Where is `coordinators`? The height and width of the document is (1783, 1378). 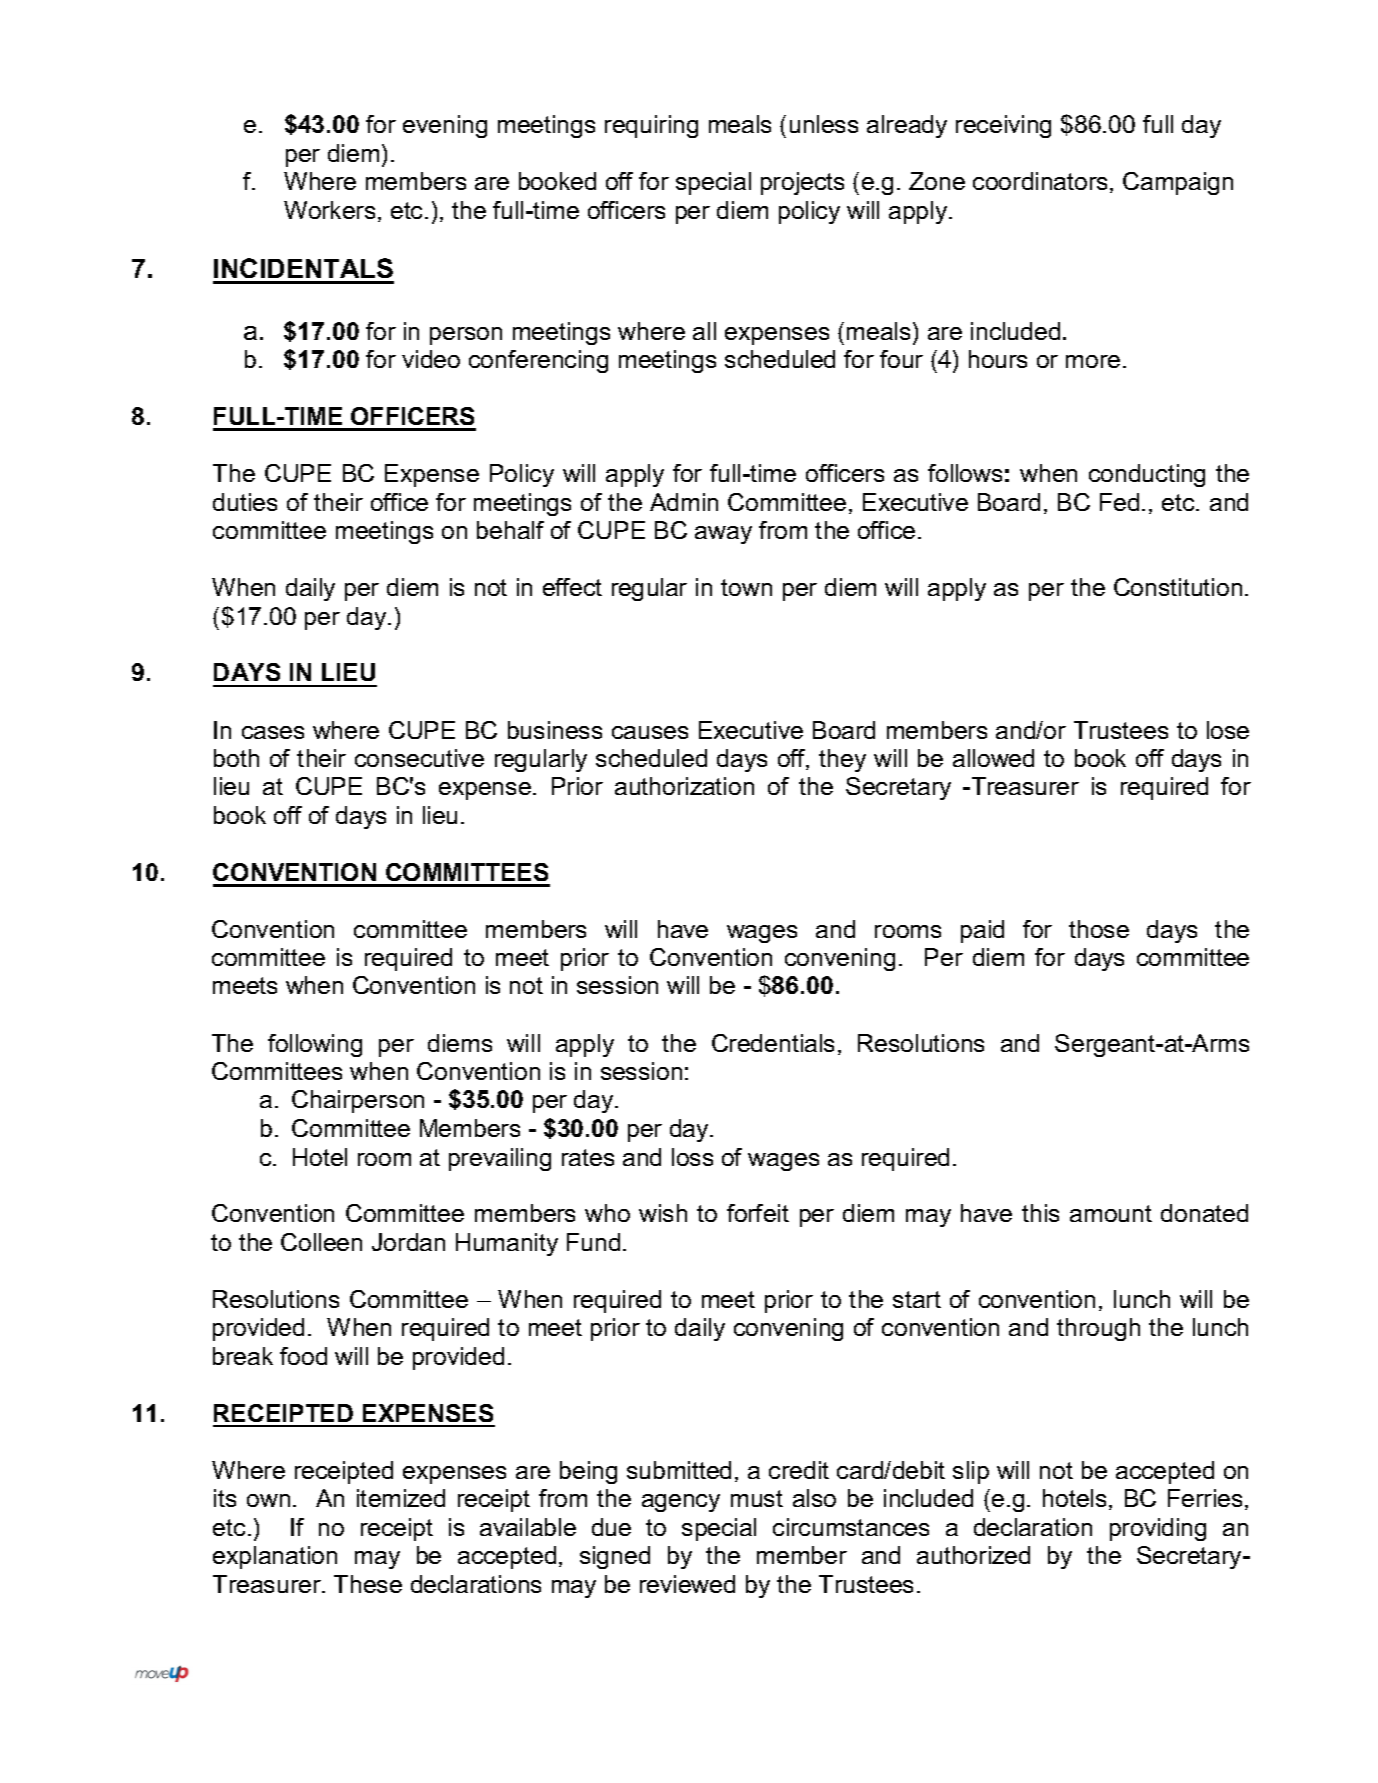
coordinators is located at coordinates (1042, 182).
